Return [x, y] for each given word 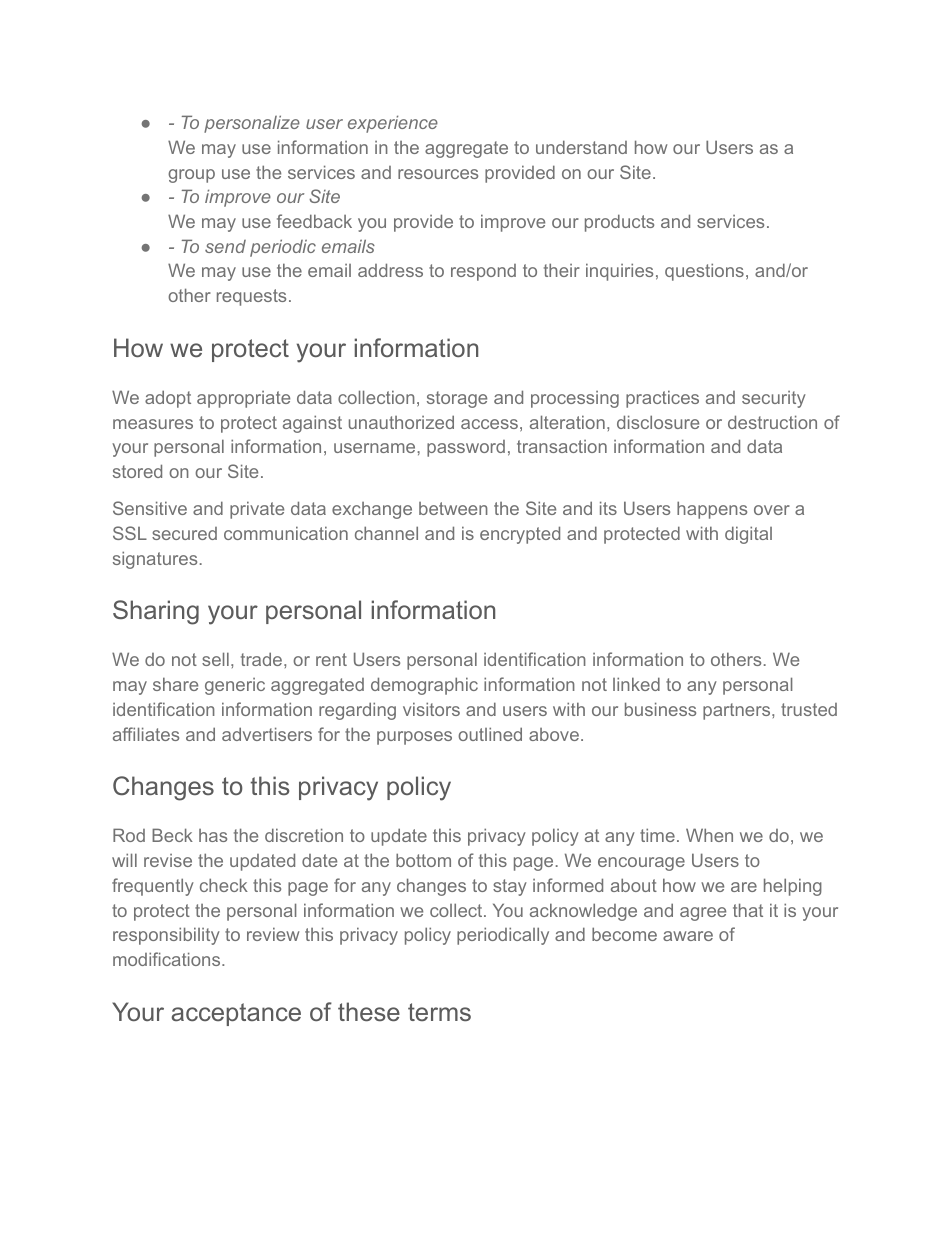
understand [581, 147]
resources [438, 174]
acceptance [236, 1014]
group [191, 176]
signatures [155, 560]
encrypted [520, 535]
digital [748, 535]
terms [439, 1012]
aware [688, 936]
